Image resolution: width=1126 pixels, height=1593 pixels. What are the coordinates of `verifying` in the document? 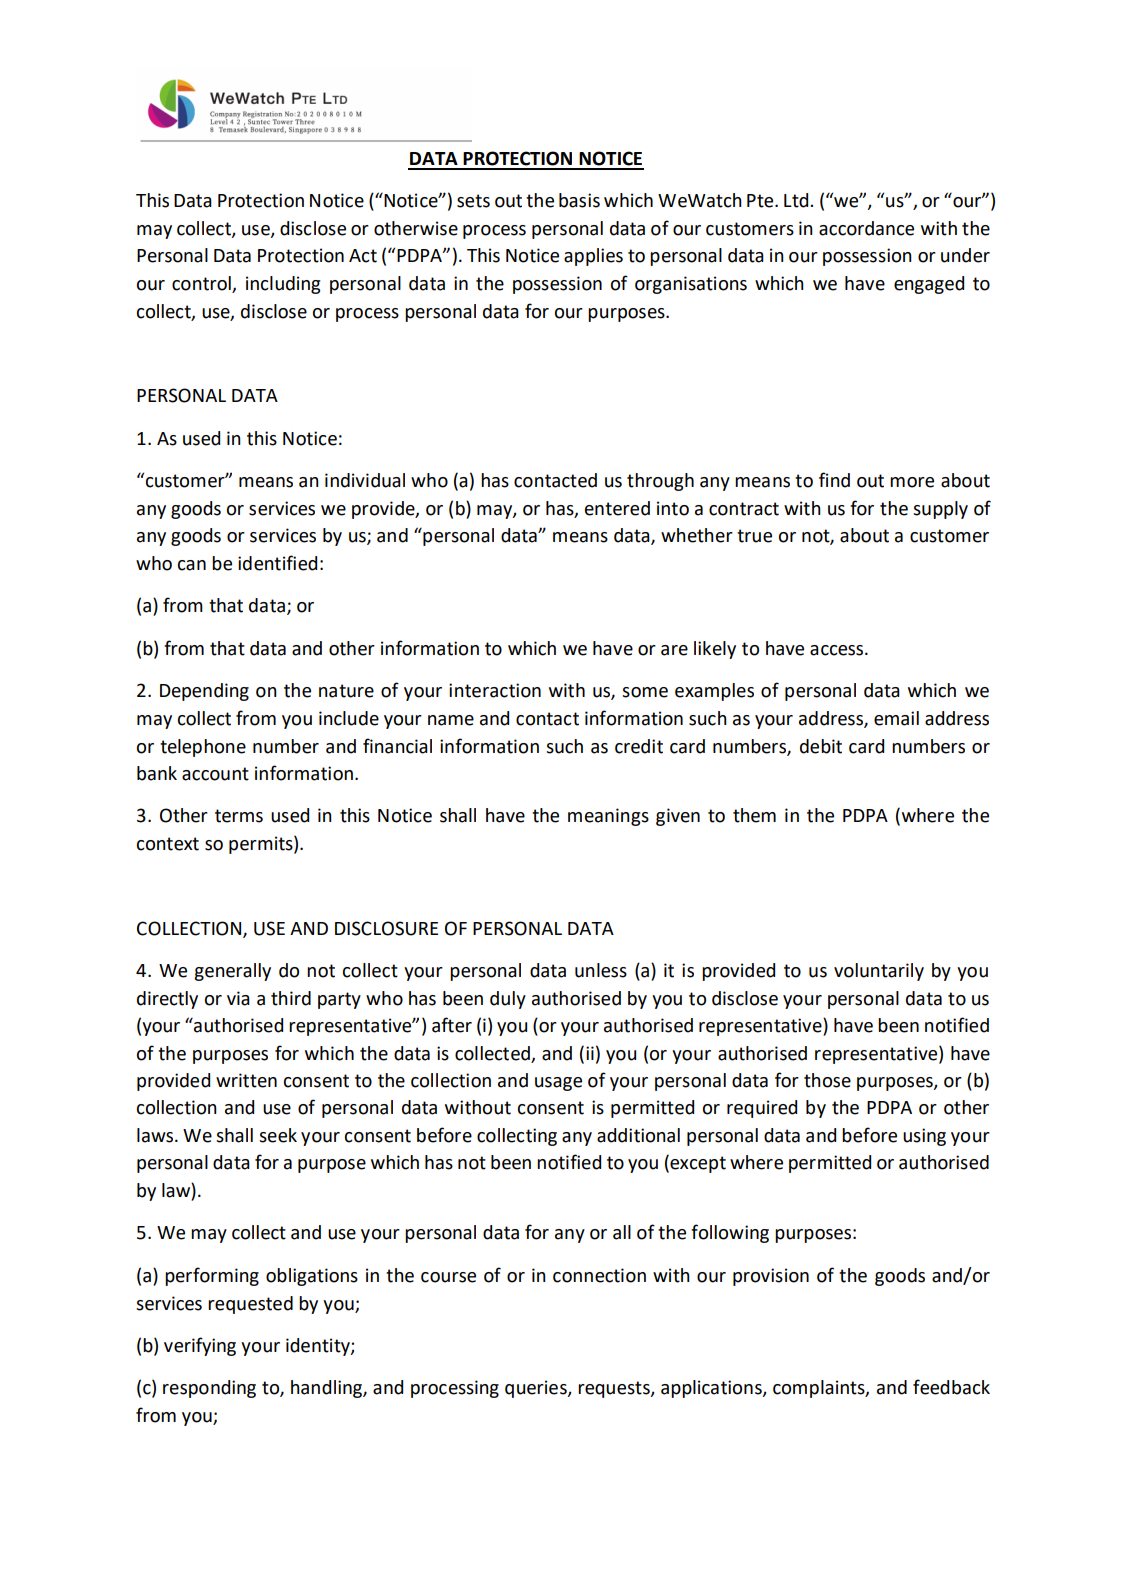 It's located at (200, 1346).
